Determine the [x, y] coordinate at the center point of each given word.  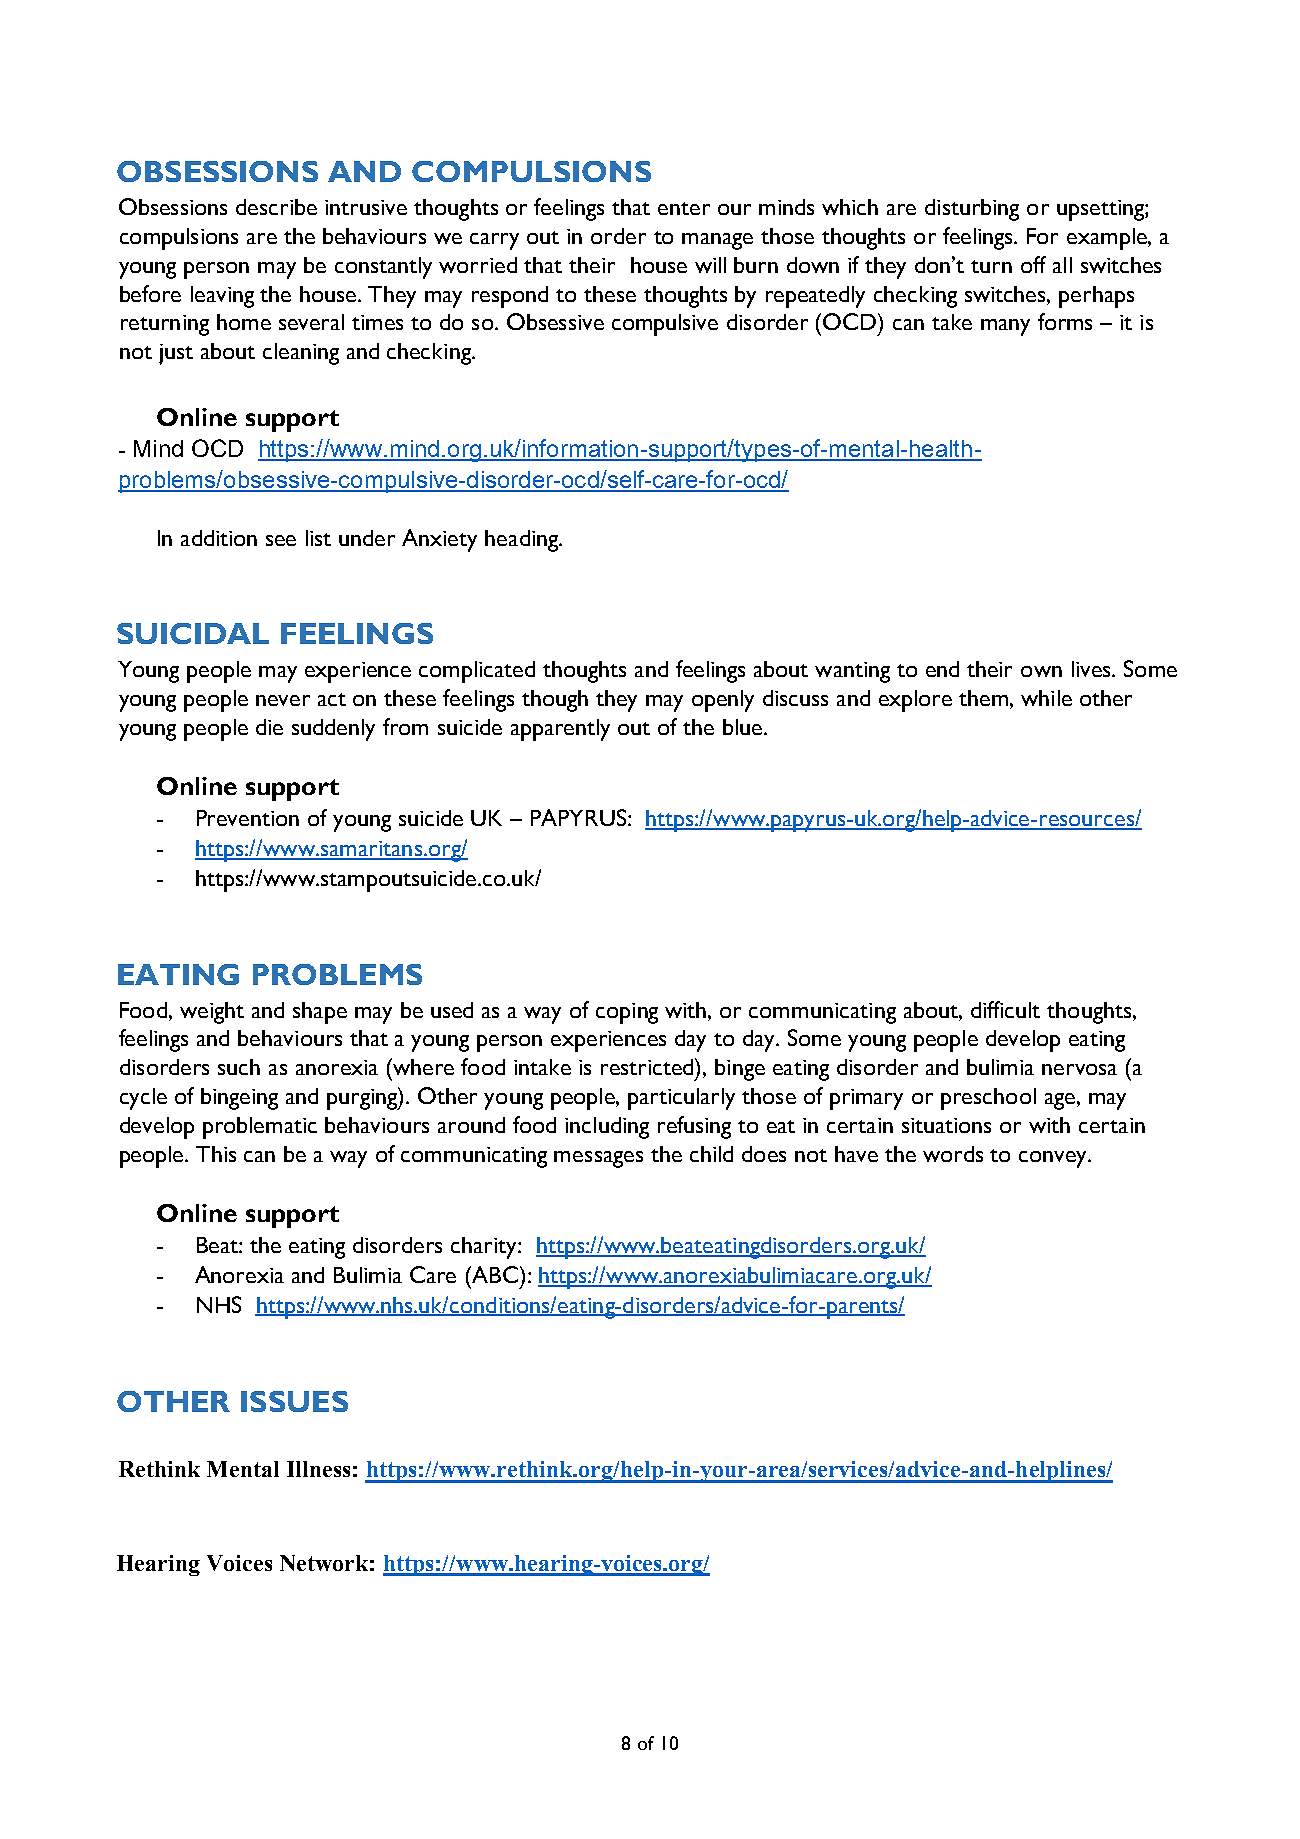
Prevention [248, 818]
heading [523, 541]
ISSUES [294, 1401]
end [942, 669]
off [1033, 264]
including [607, 1128]
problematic [260, 1128]
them [983, 698]
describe [276, 207]
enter [684, 208]
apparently [560, 730]
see [281, 540]
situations [946, 1125]
